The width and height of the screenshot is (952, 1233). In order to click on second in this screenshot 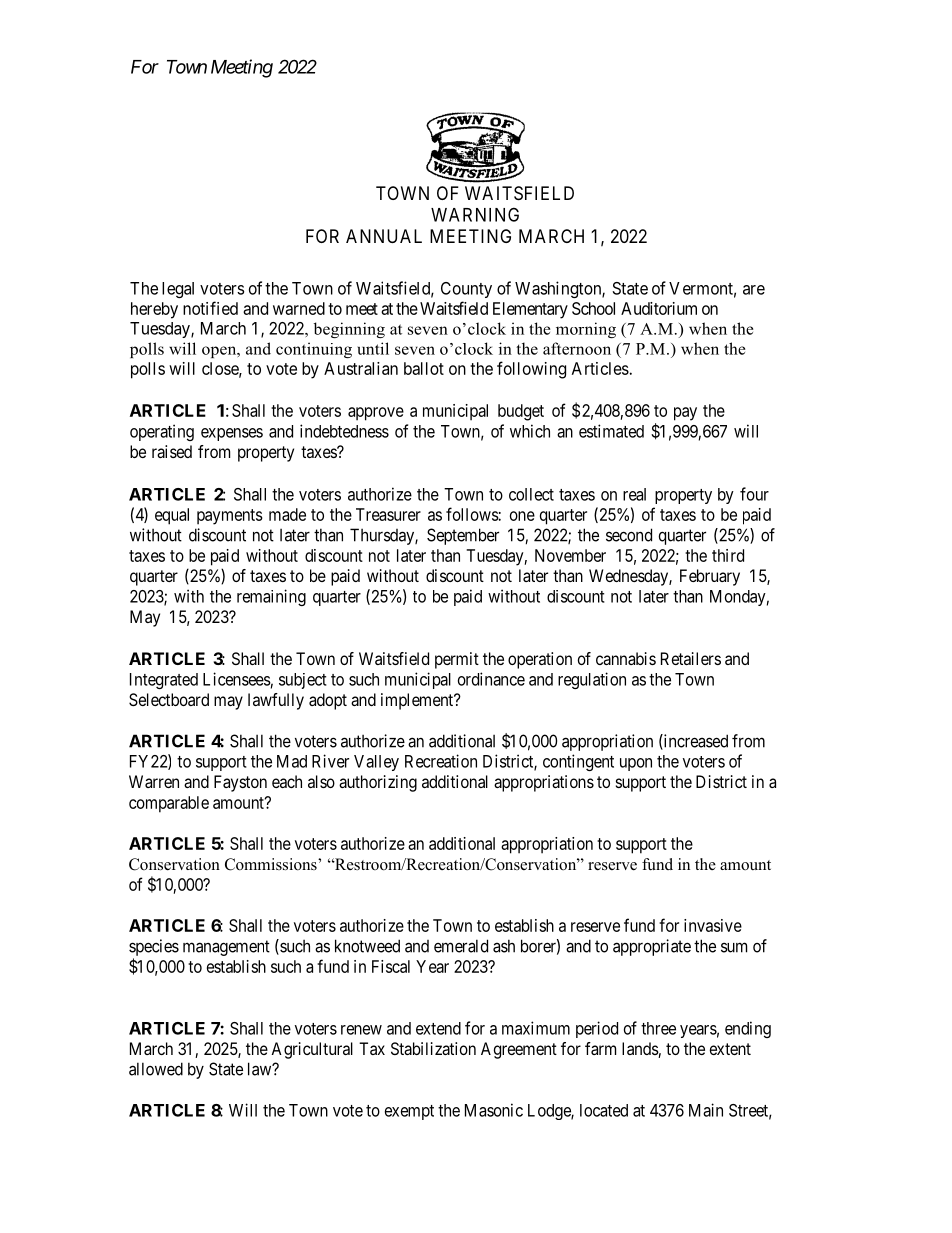, I will do `click(629, 535)`.
